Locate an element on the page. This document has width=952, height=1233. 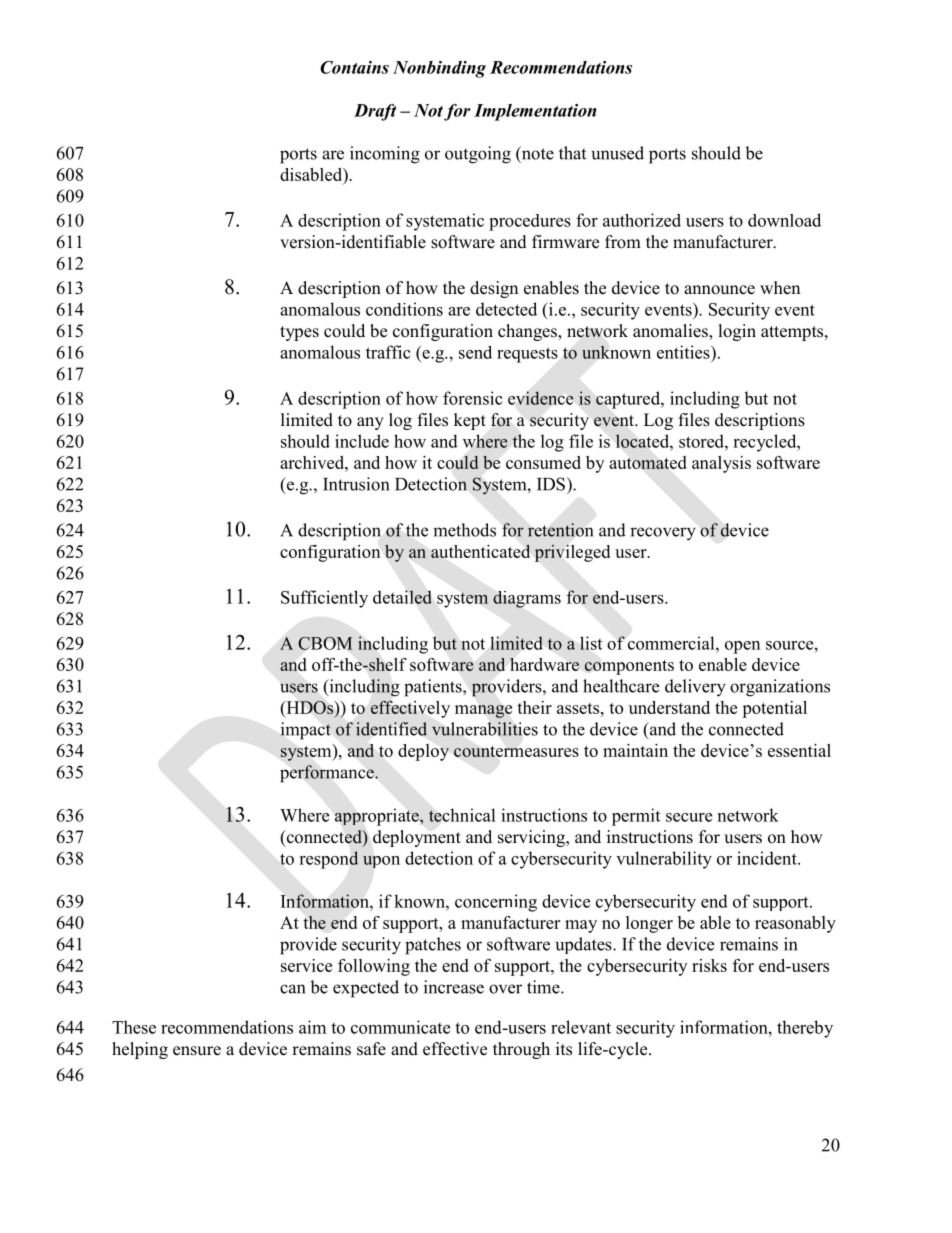
Implementation is located at coordinates (535, 112).
